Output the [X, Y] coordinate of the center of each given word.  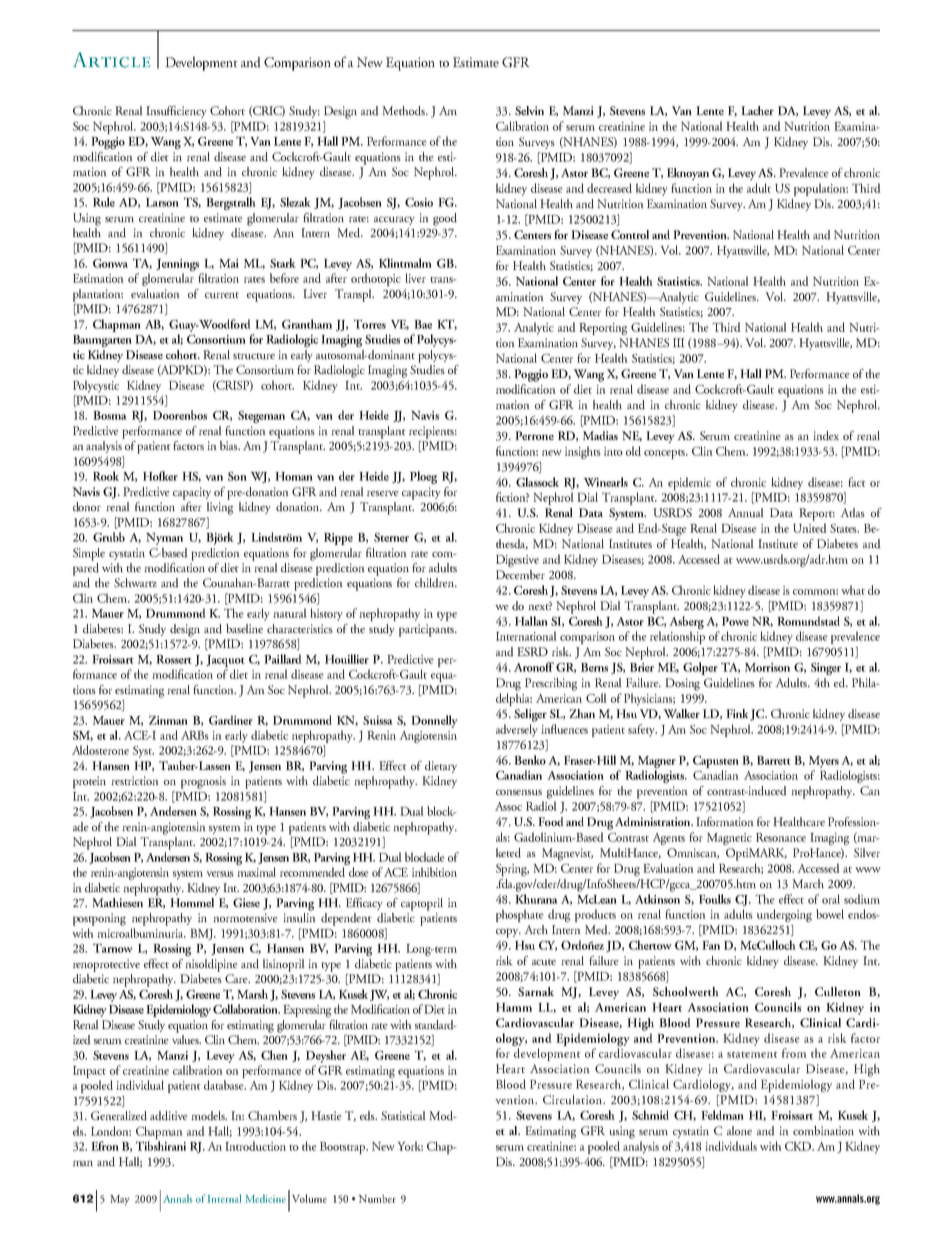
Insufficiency [176, 112]
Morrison [767, 667]
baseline [244, 628]
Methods [404, 111]
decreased [609, 188]
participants [427, 630]
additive [169, 1116]
